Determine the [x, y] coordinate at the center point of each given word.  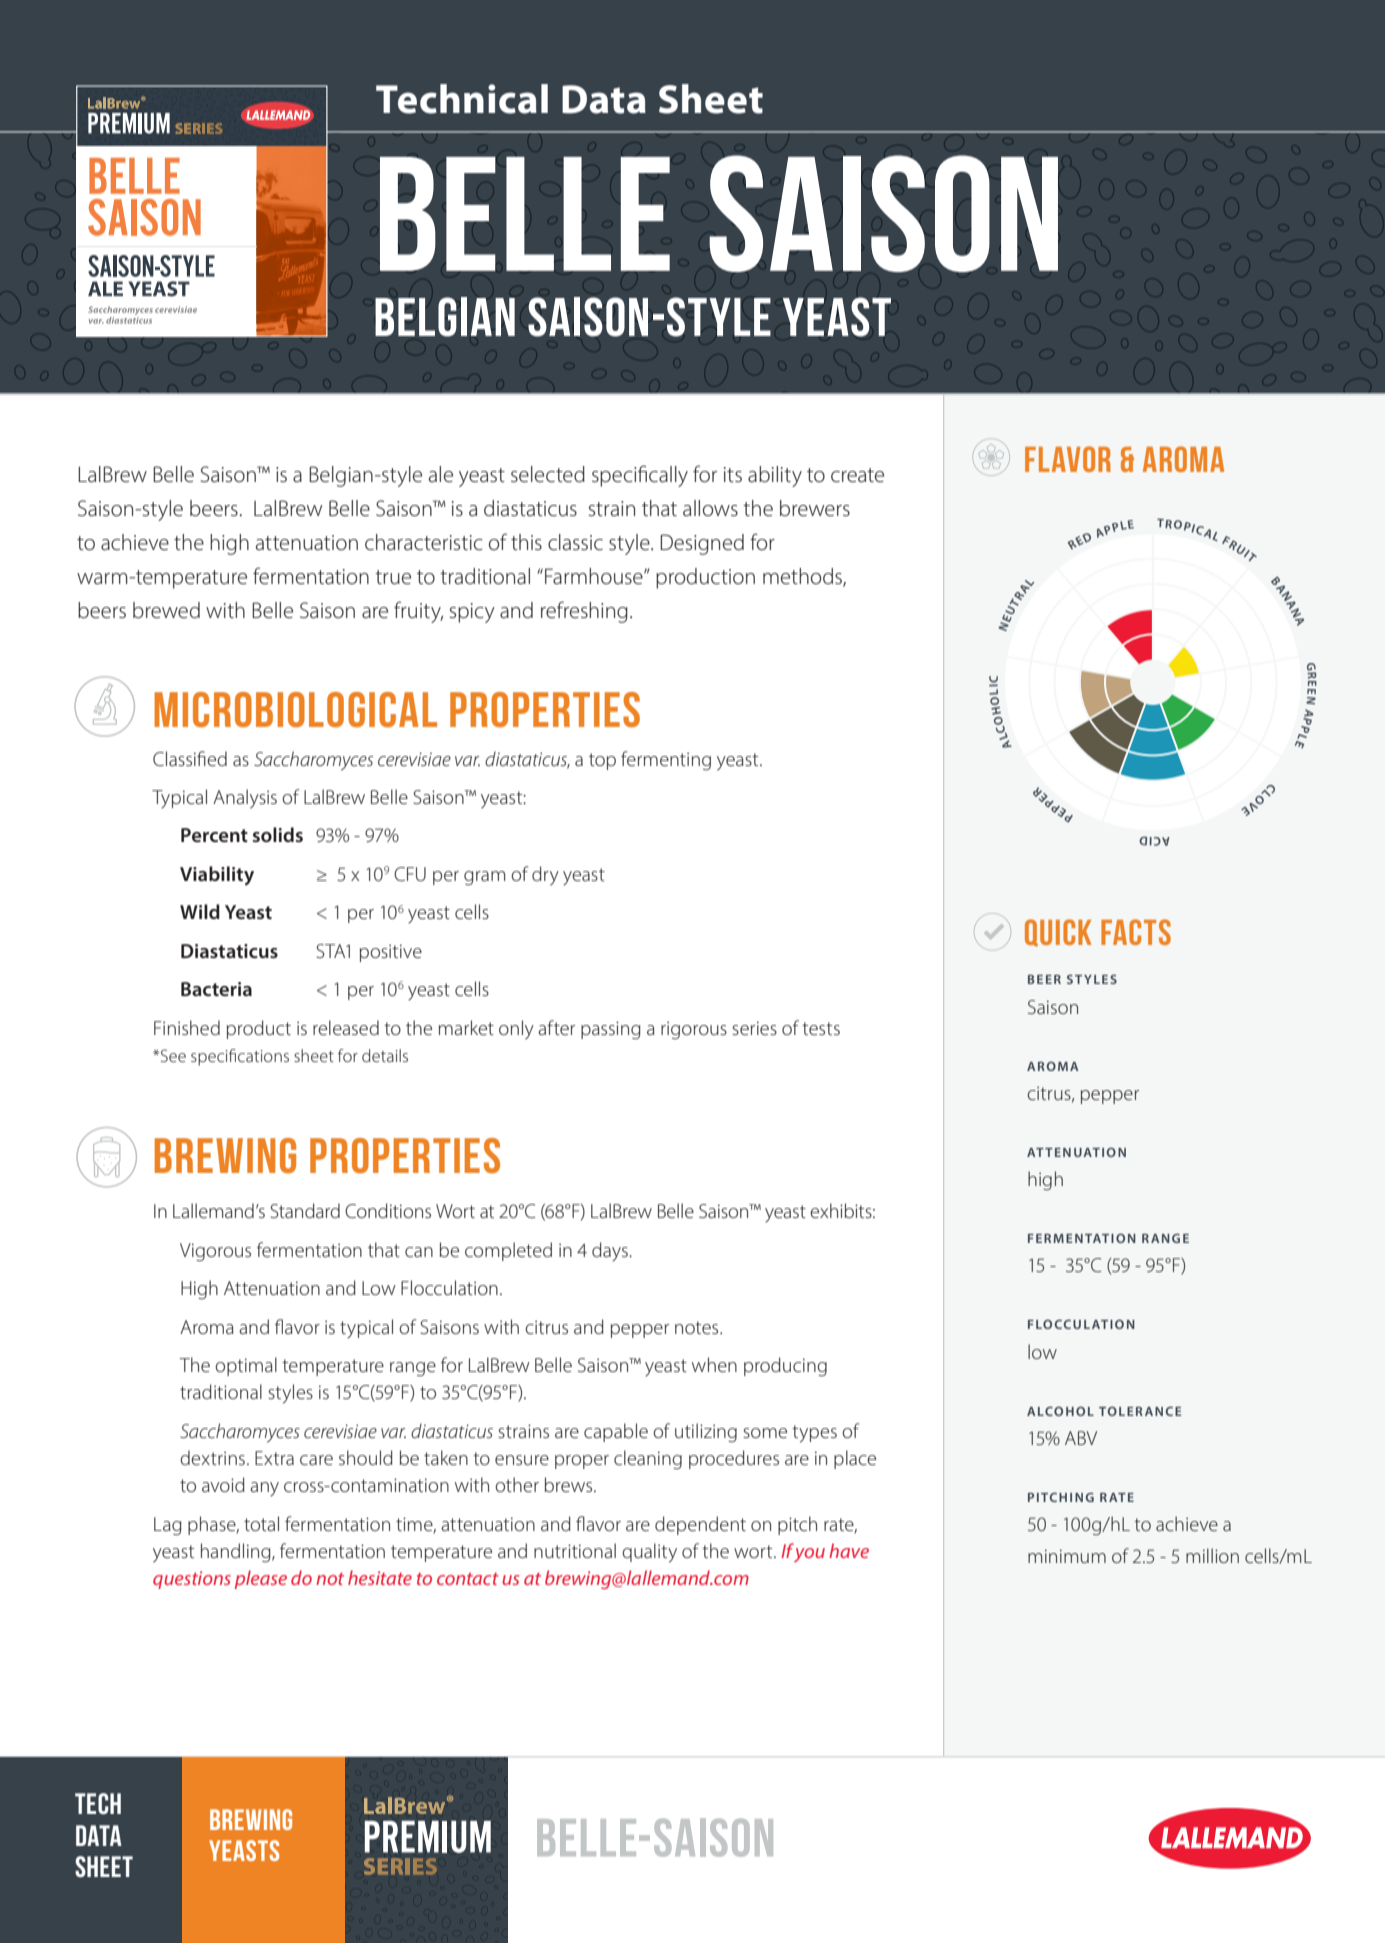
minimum [1067, 1556]
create [857, 475]
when [714, 1364]
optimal [246, 1366]
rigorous [694, 1030]
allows [710, 508]
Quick [1058, 933]
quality [649, 1553]
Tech [98, 1803]
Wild [200, 911]
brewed [166, 610]
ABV [1081, 1438]
